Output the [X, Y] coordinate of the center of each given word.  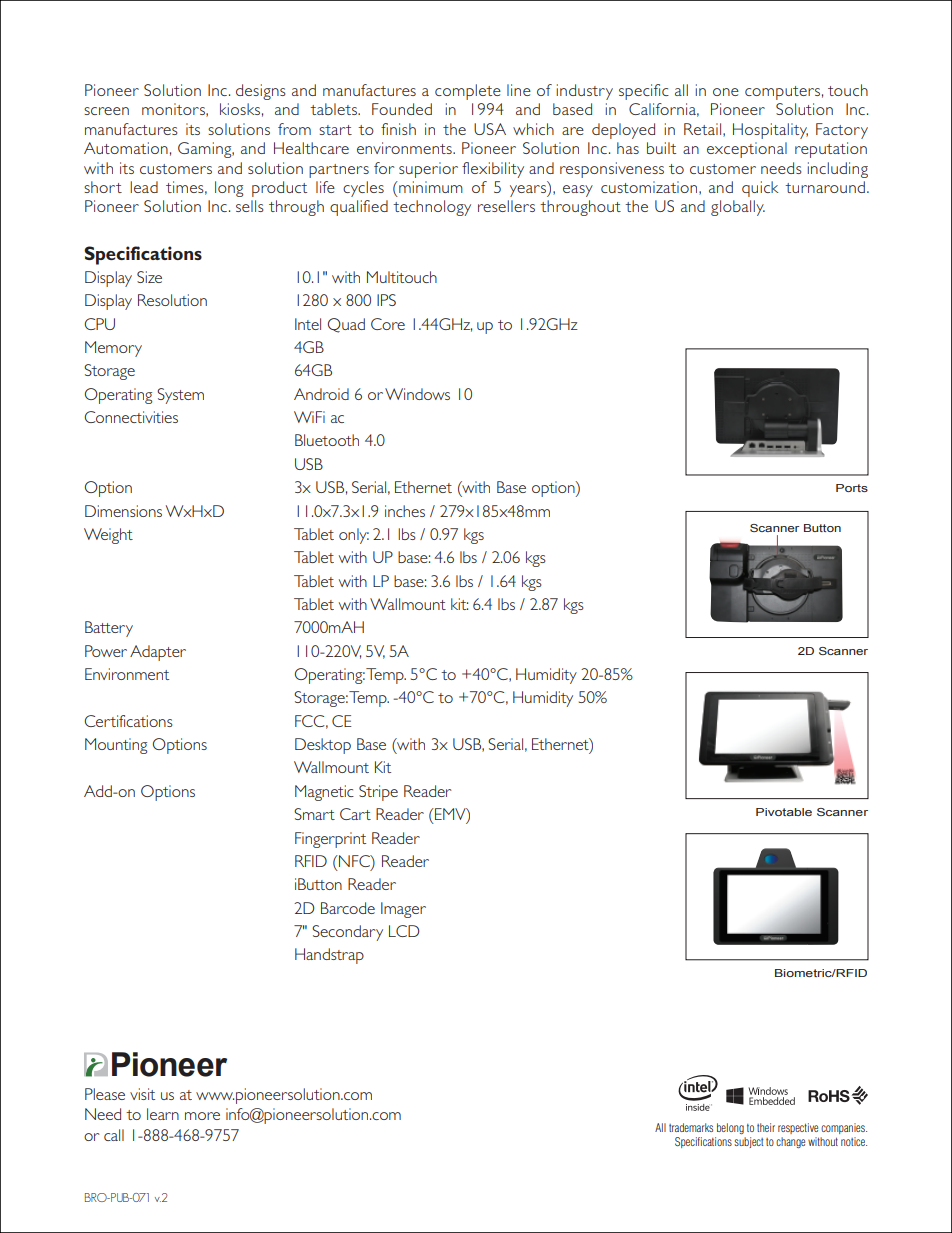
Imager [403, 910]
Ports [852, 488]
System [180, 396]
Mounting [116, 746]
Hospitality [770, 131]
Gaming [206, 150]
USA [490, 129]
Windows [417, 394]
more [202, 1116]
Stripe [378, 793]
